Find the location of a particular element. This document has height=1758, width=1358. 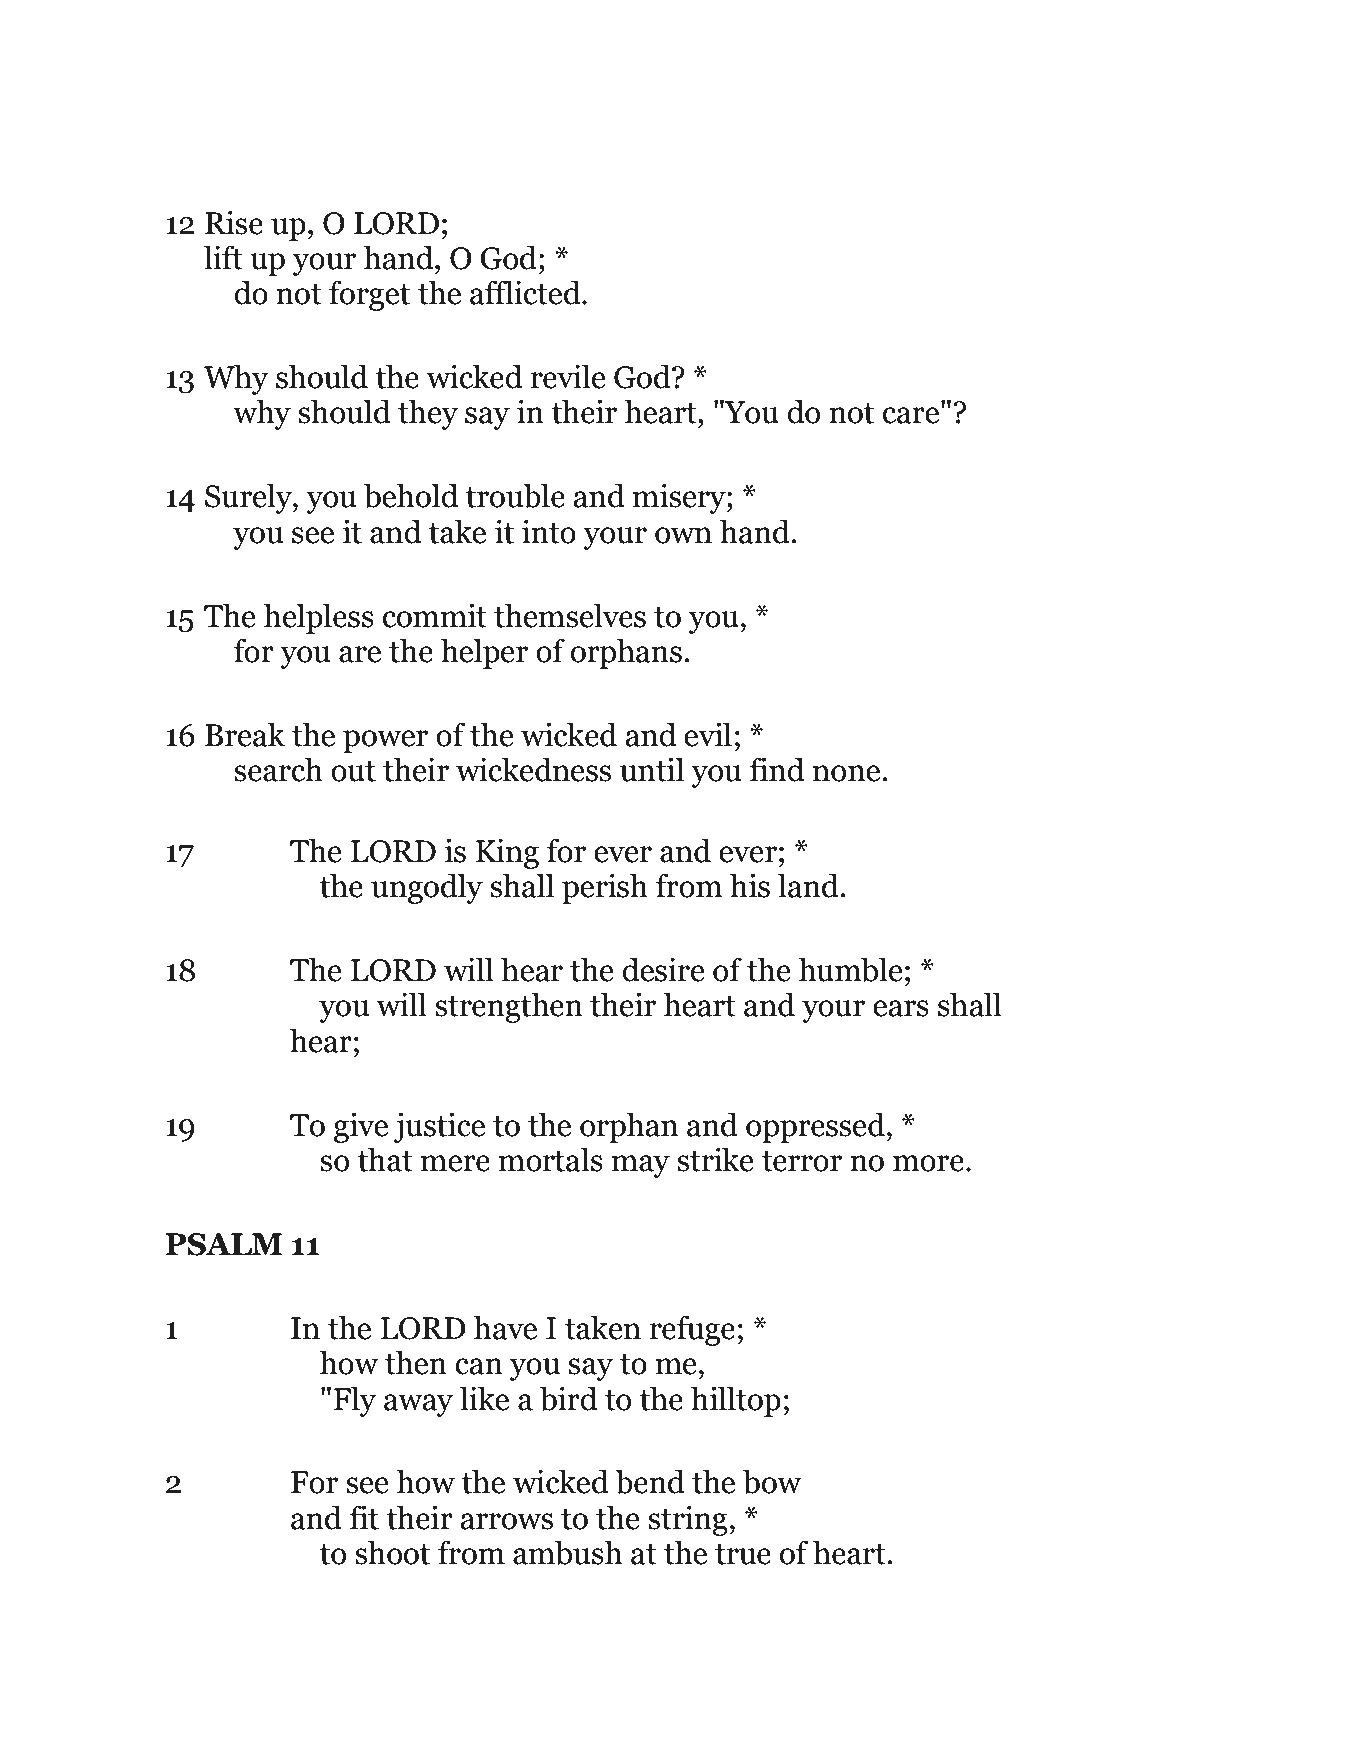

terror is located at coordinates (802, 1161).
